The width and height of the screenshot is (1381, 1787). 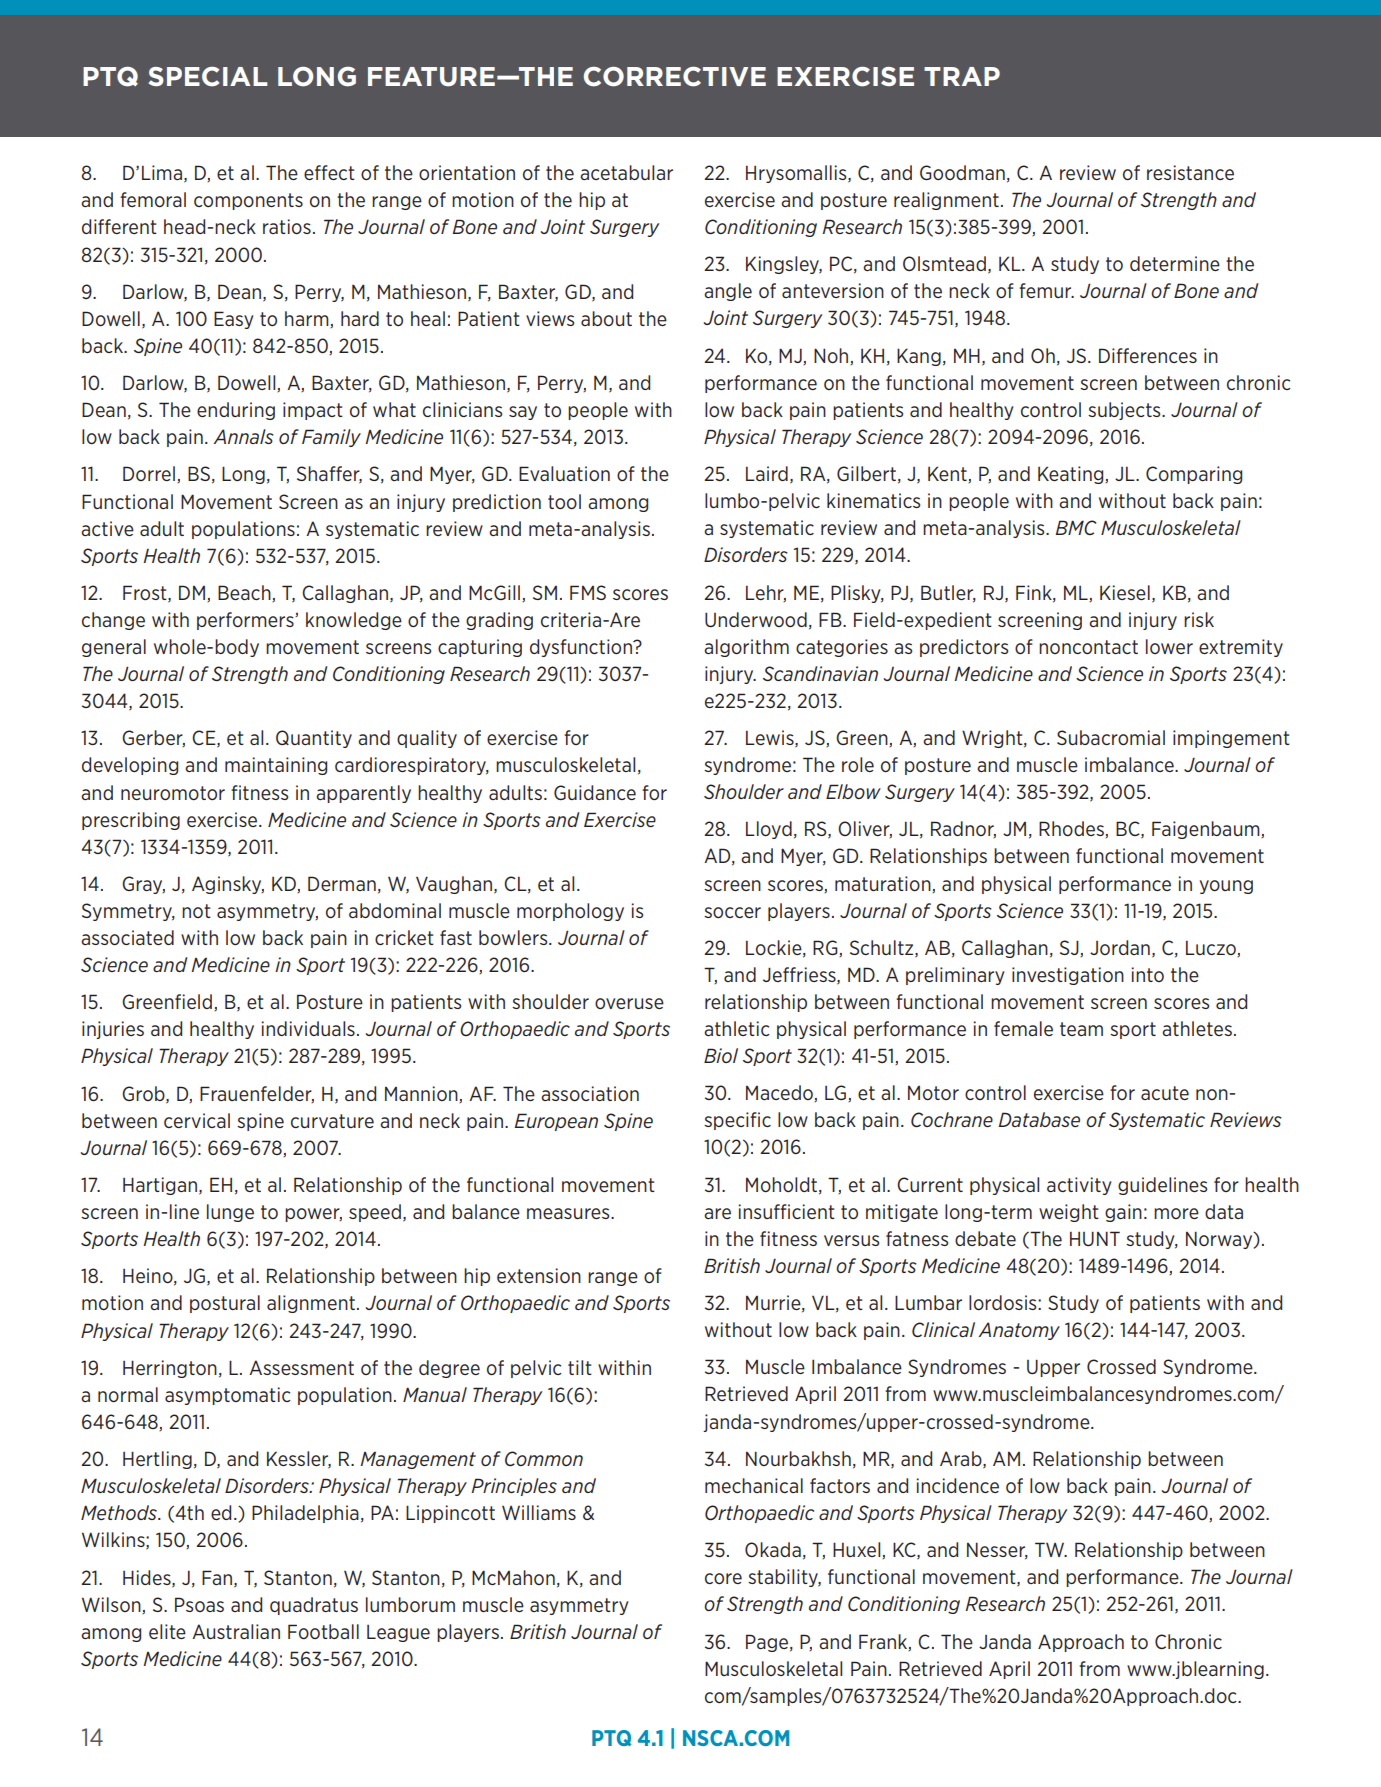 I want to click on resistance, so click(x=1190, y=172).
